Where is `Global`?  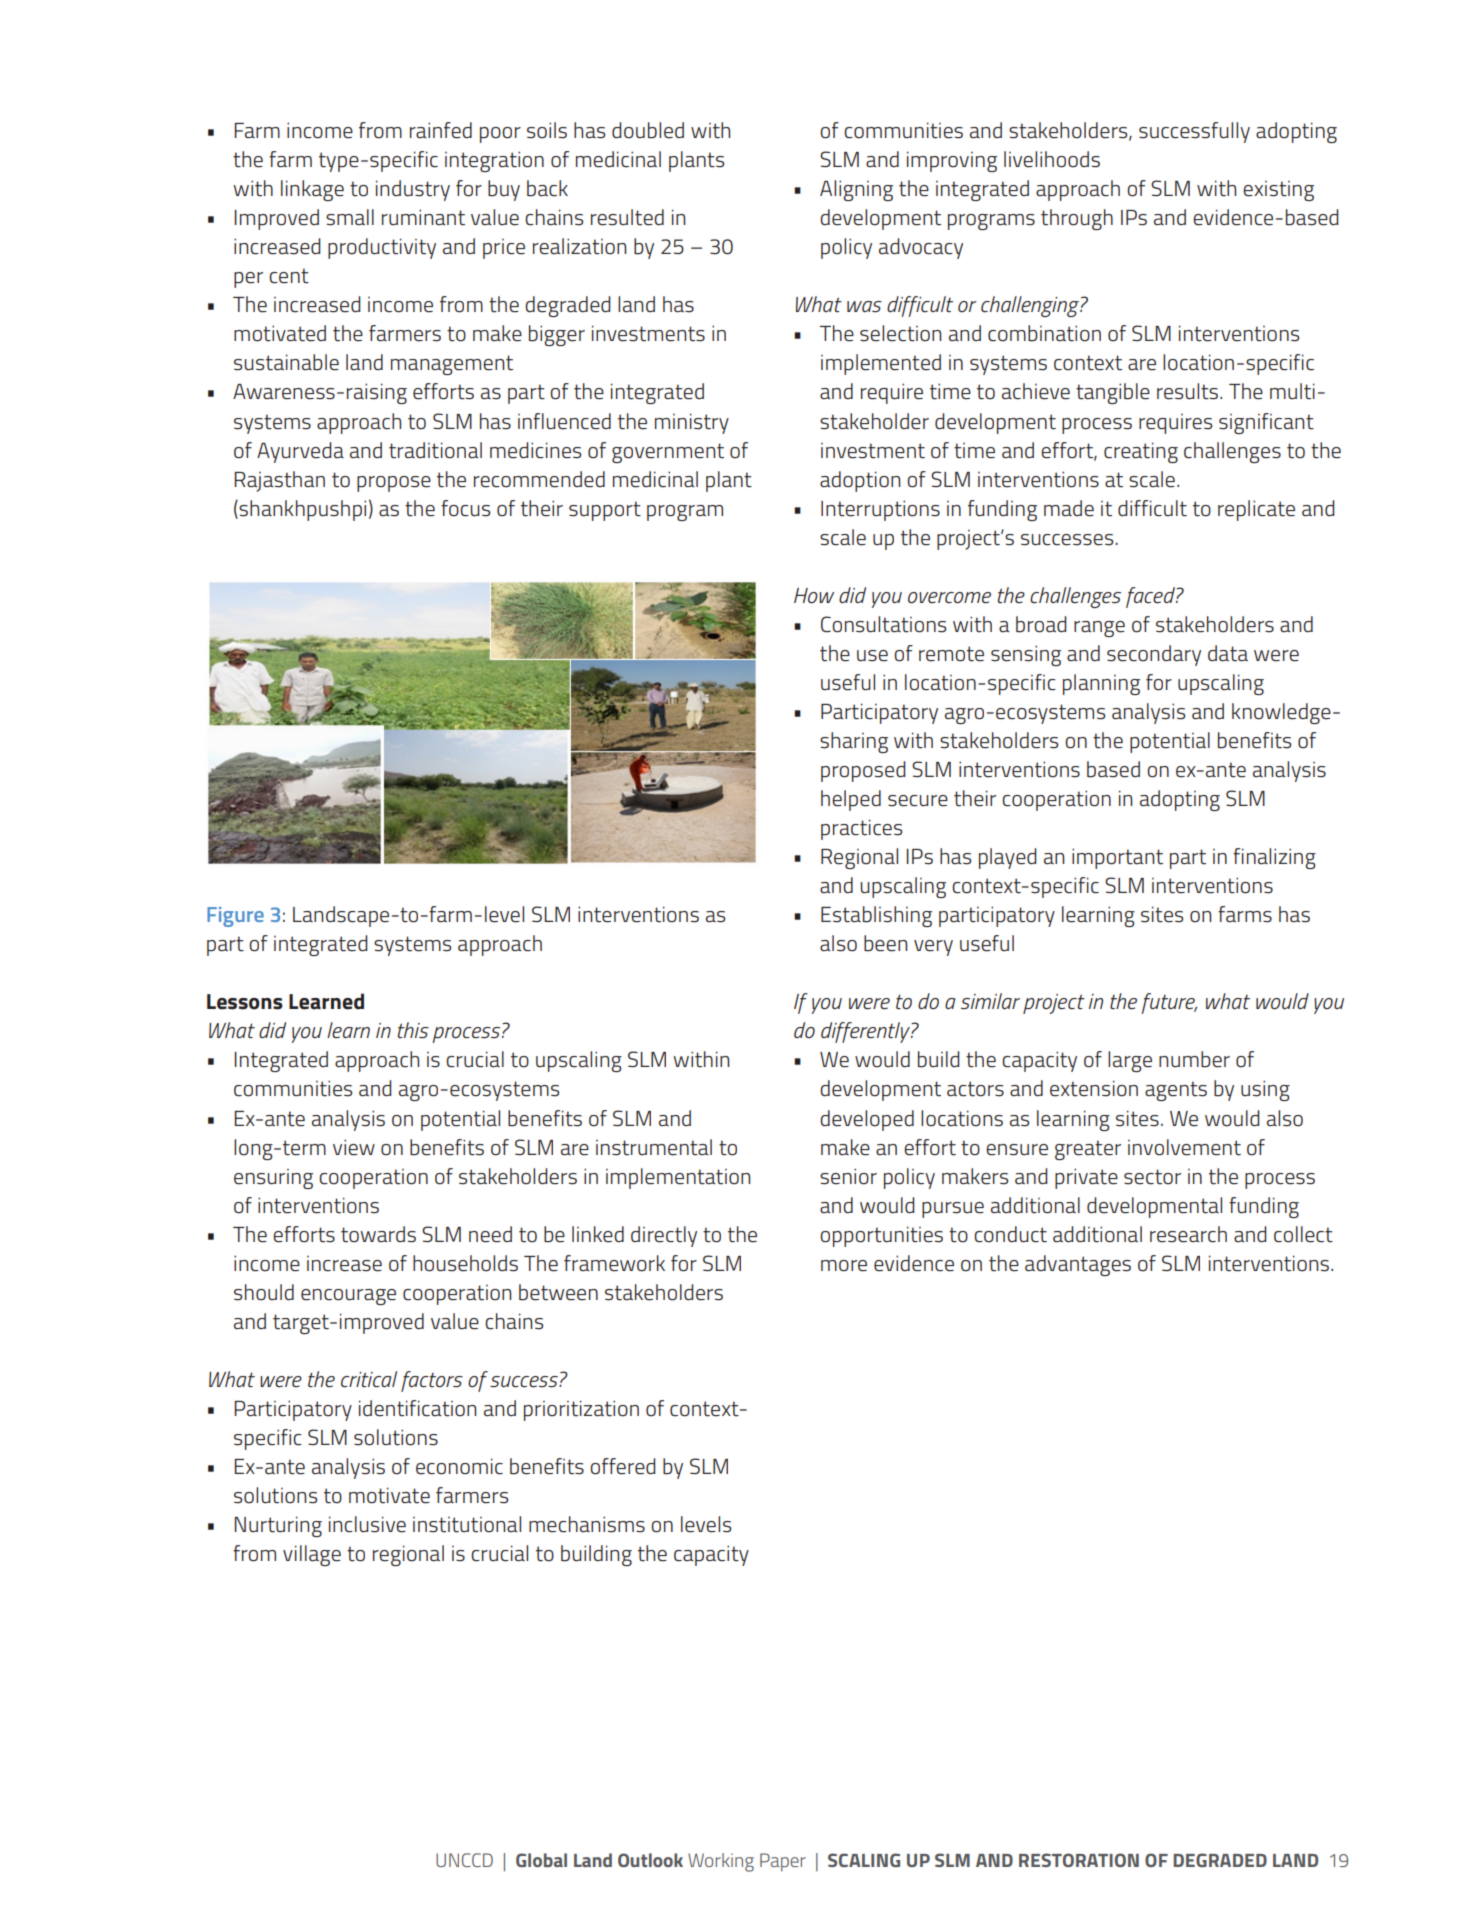
Global is located at coordinates (541, 1860).
